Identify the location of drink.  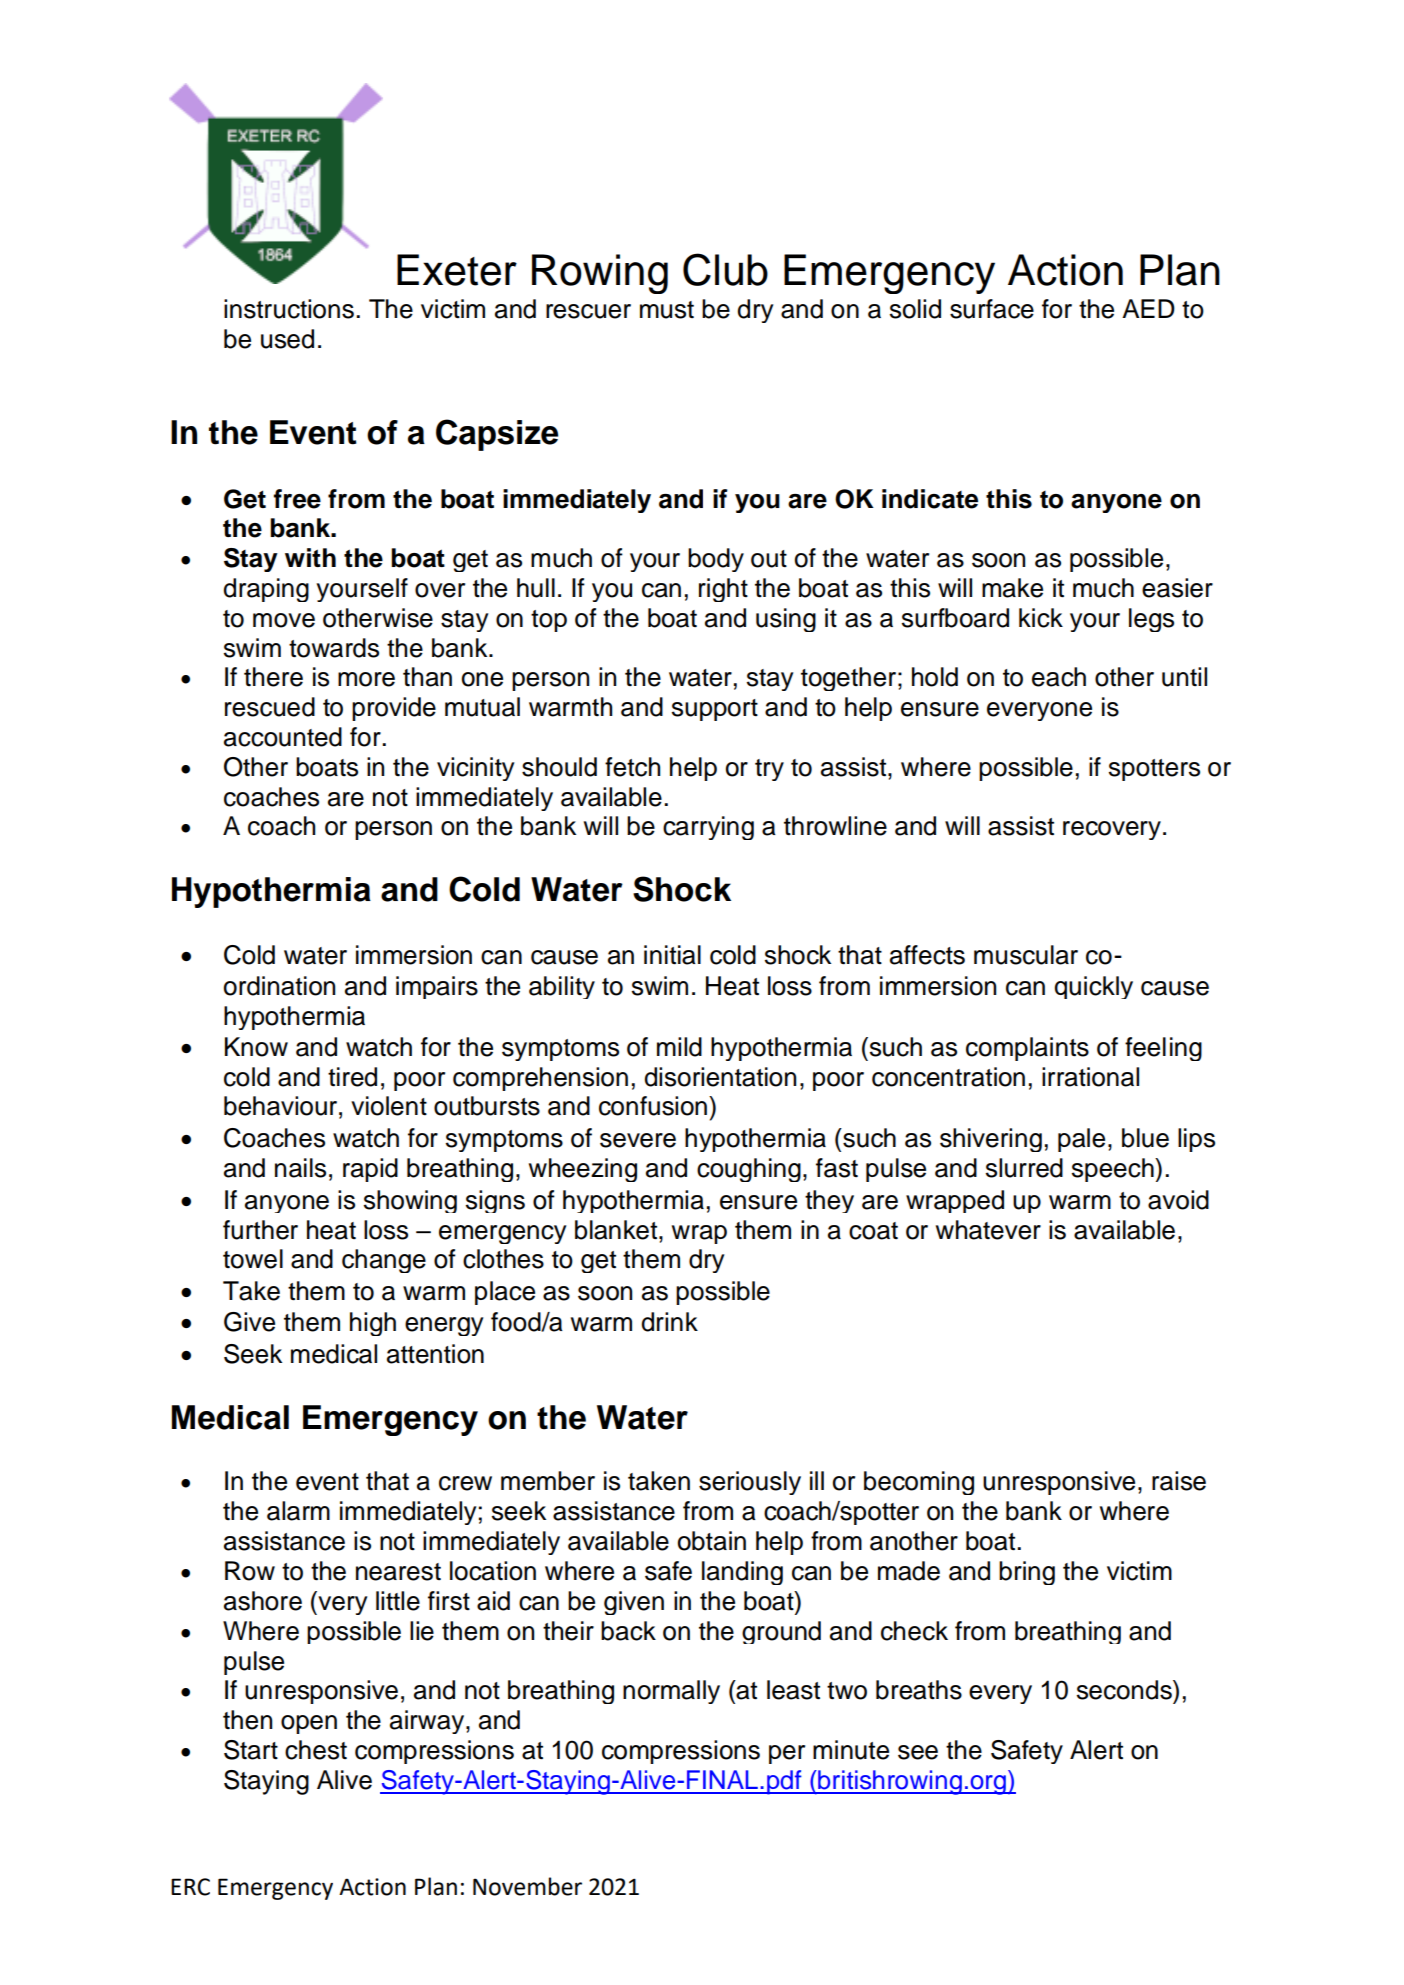
(669, 1322).
